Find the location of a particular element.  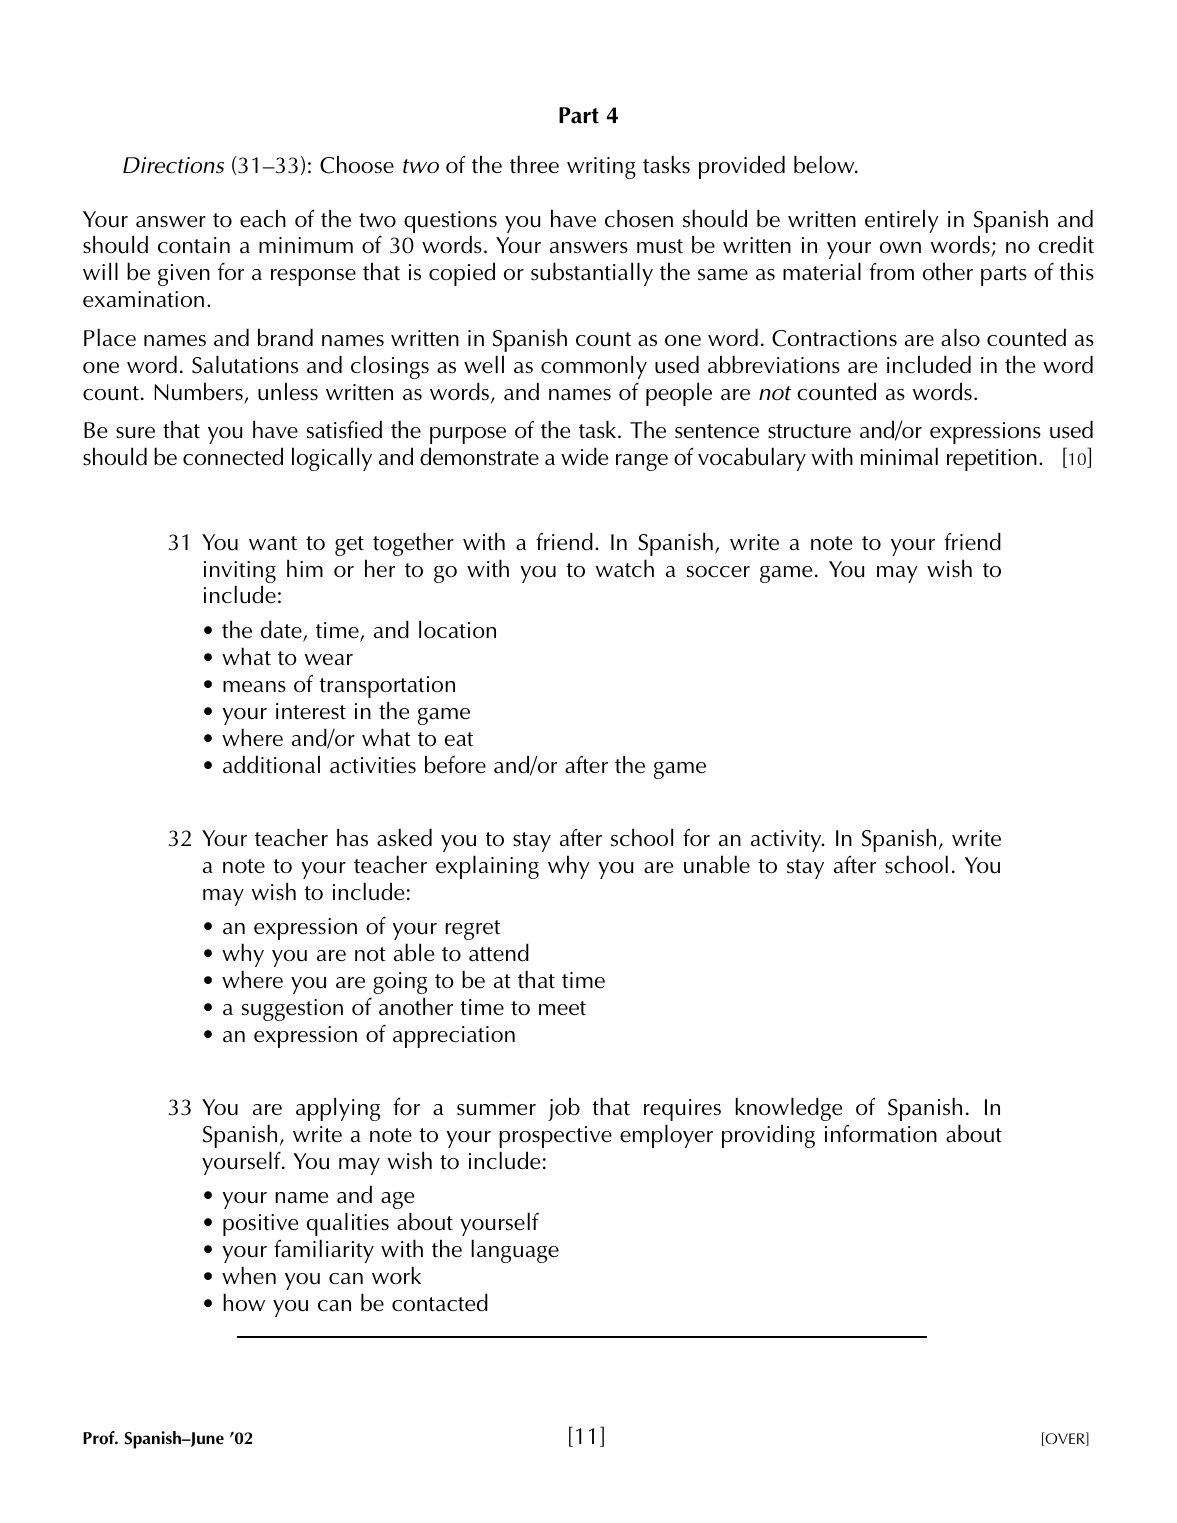

eat is located at coordinates (459, 739).
